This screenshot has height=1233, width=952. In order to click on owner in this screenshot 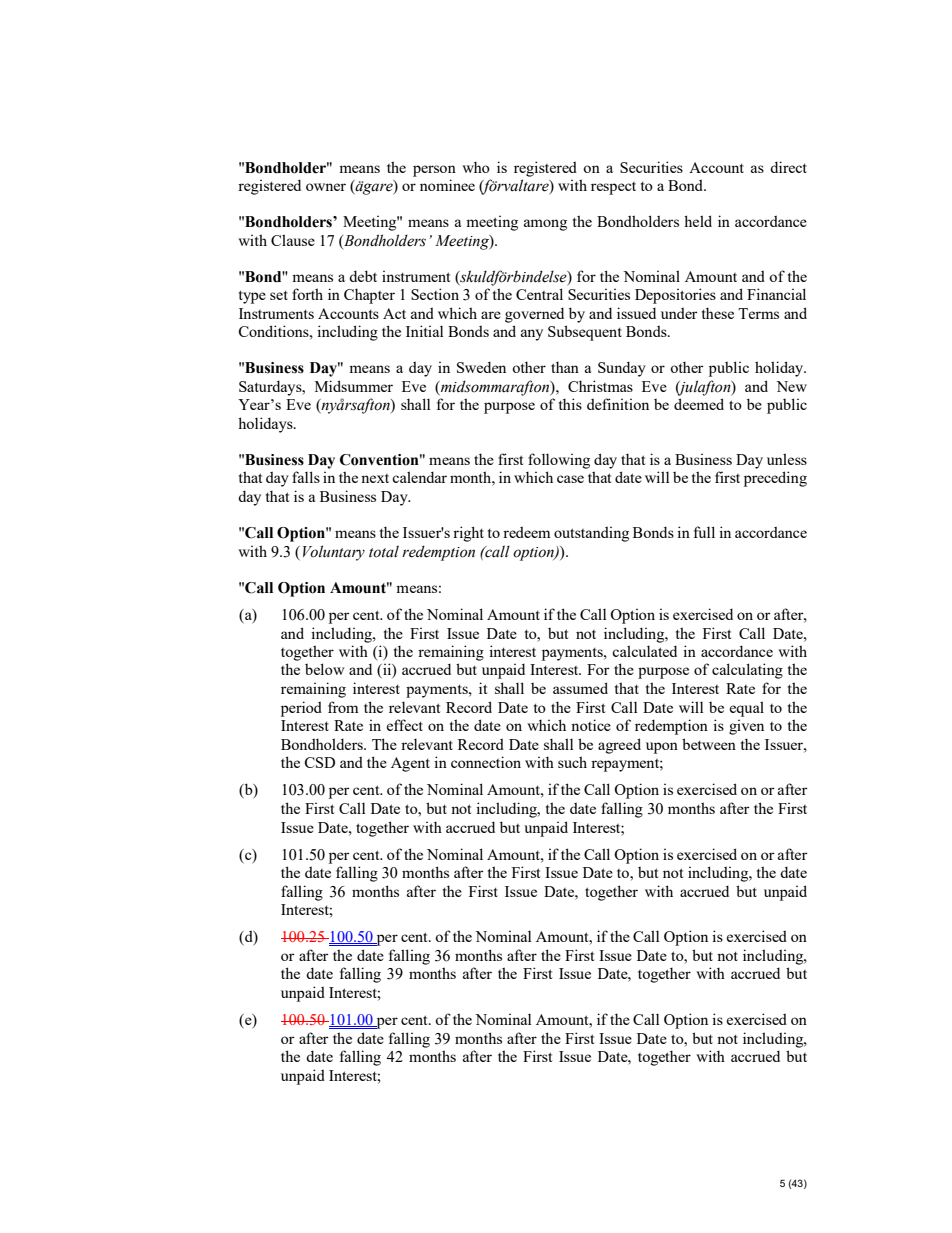, I will do `click(326, 187)`.
